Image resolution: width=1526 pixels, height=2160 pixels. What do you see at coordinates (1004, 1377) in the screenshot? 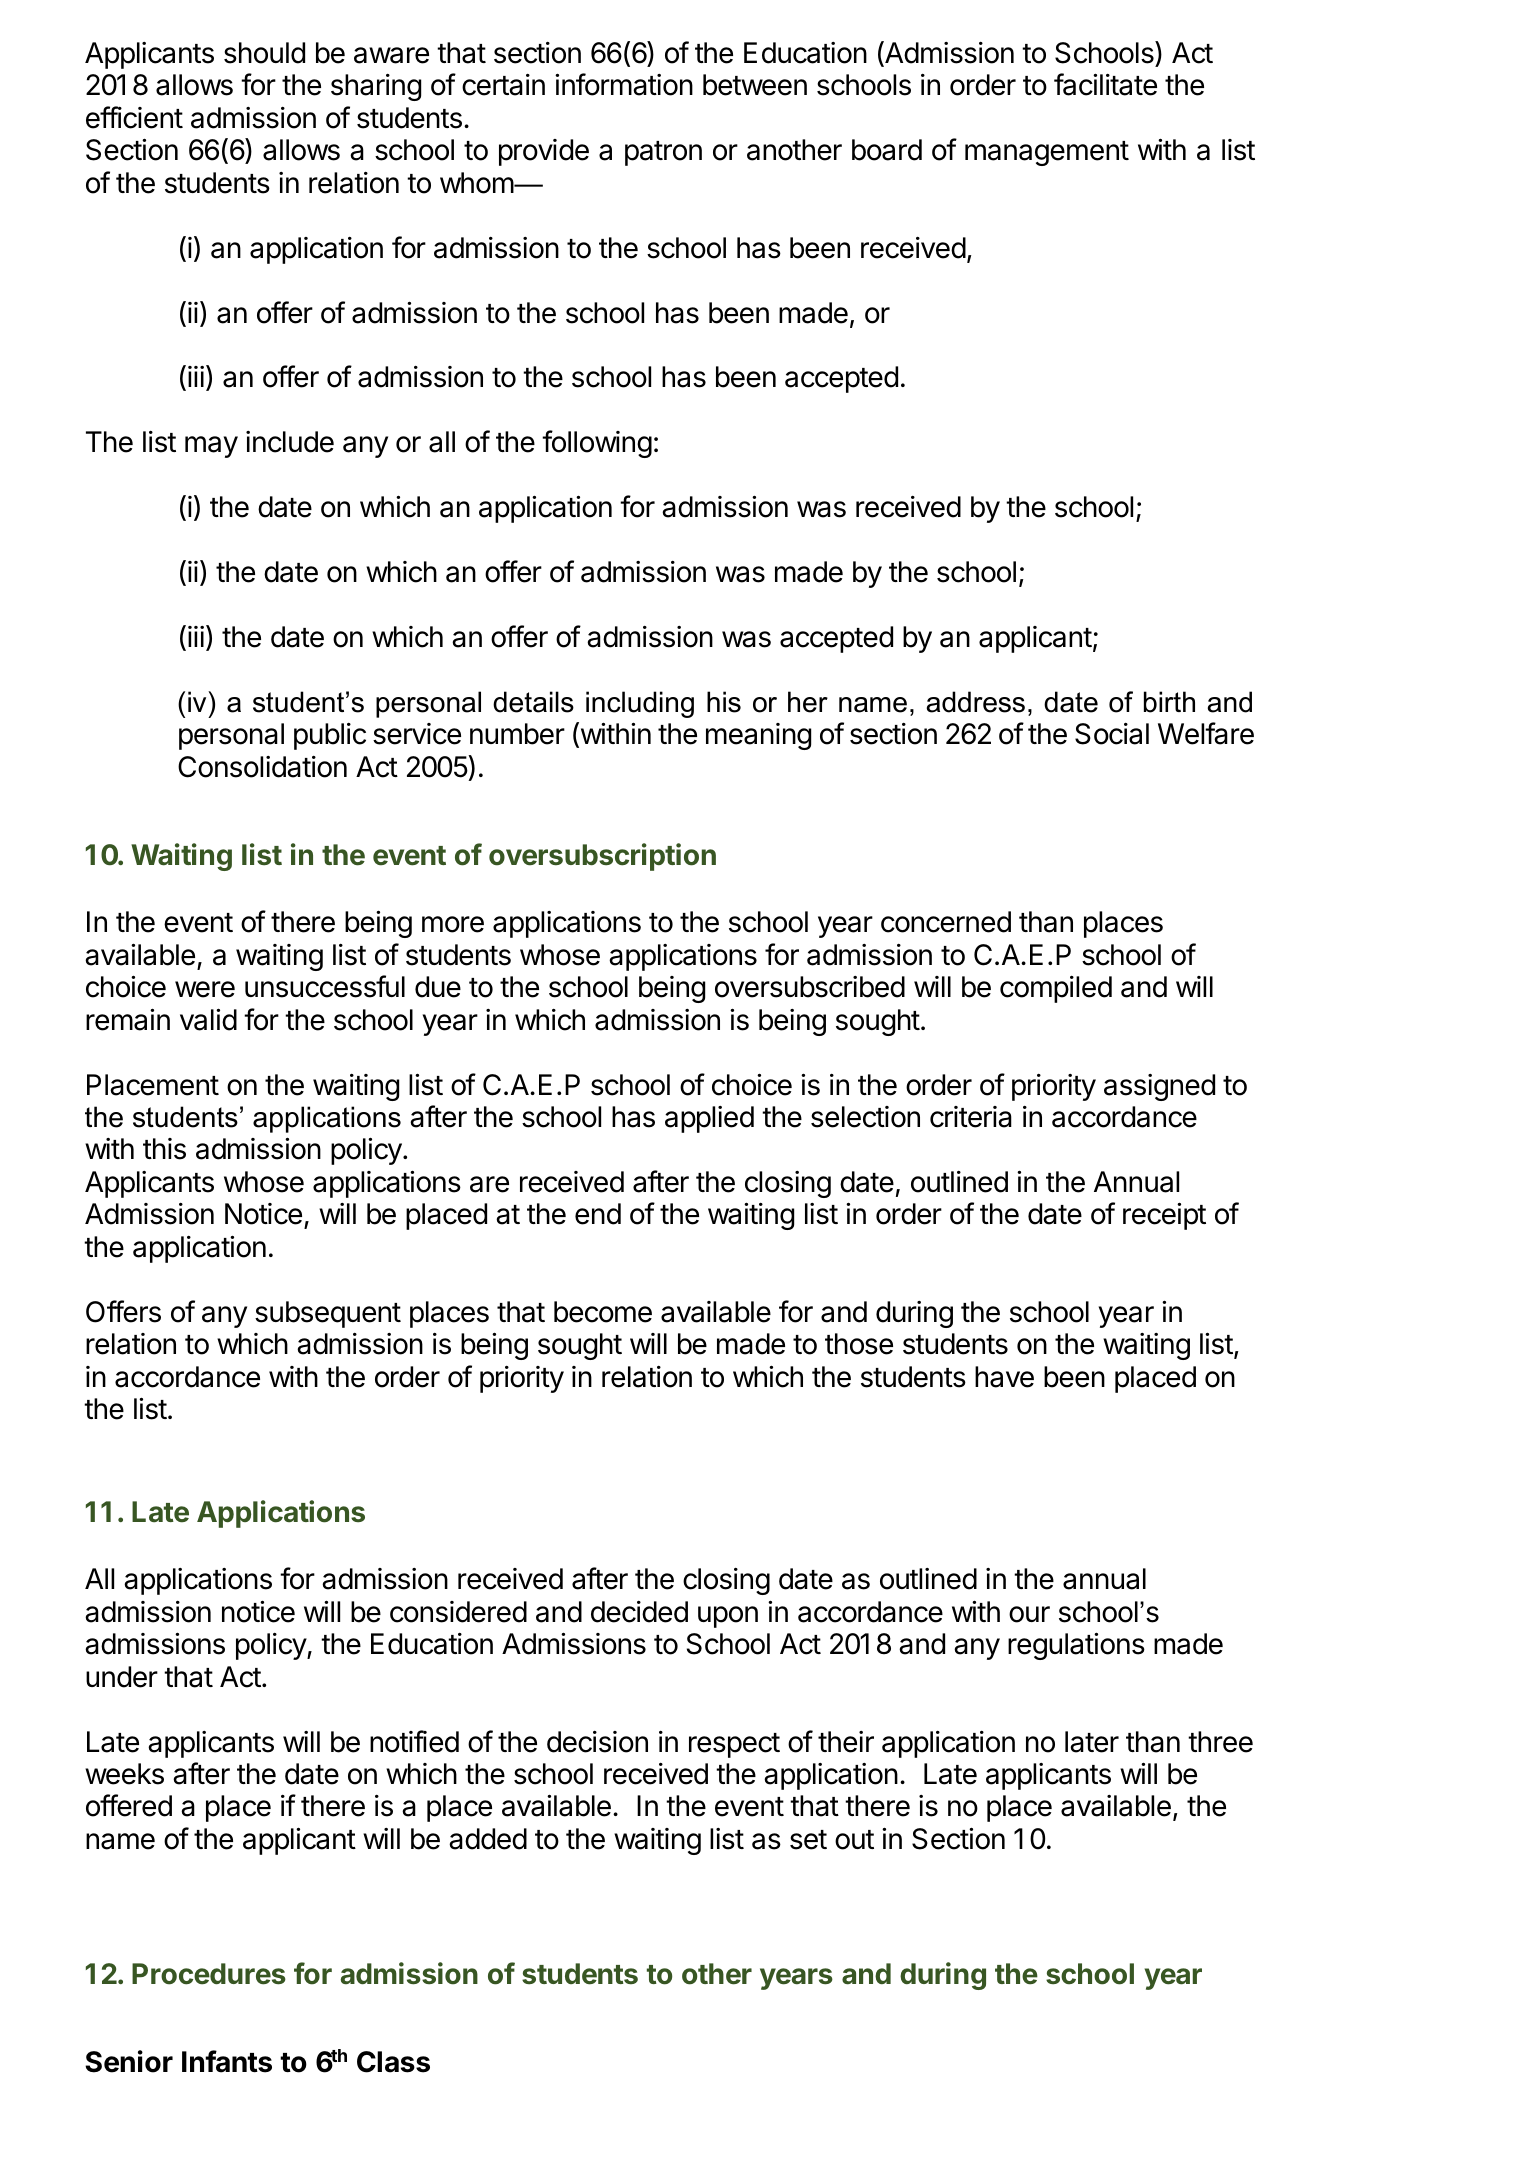
I see `have` at bounding box center [1004, 1377].
